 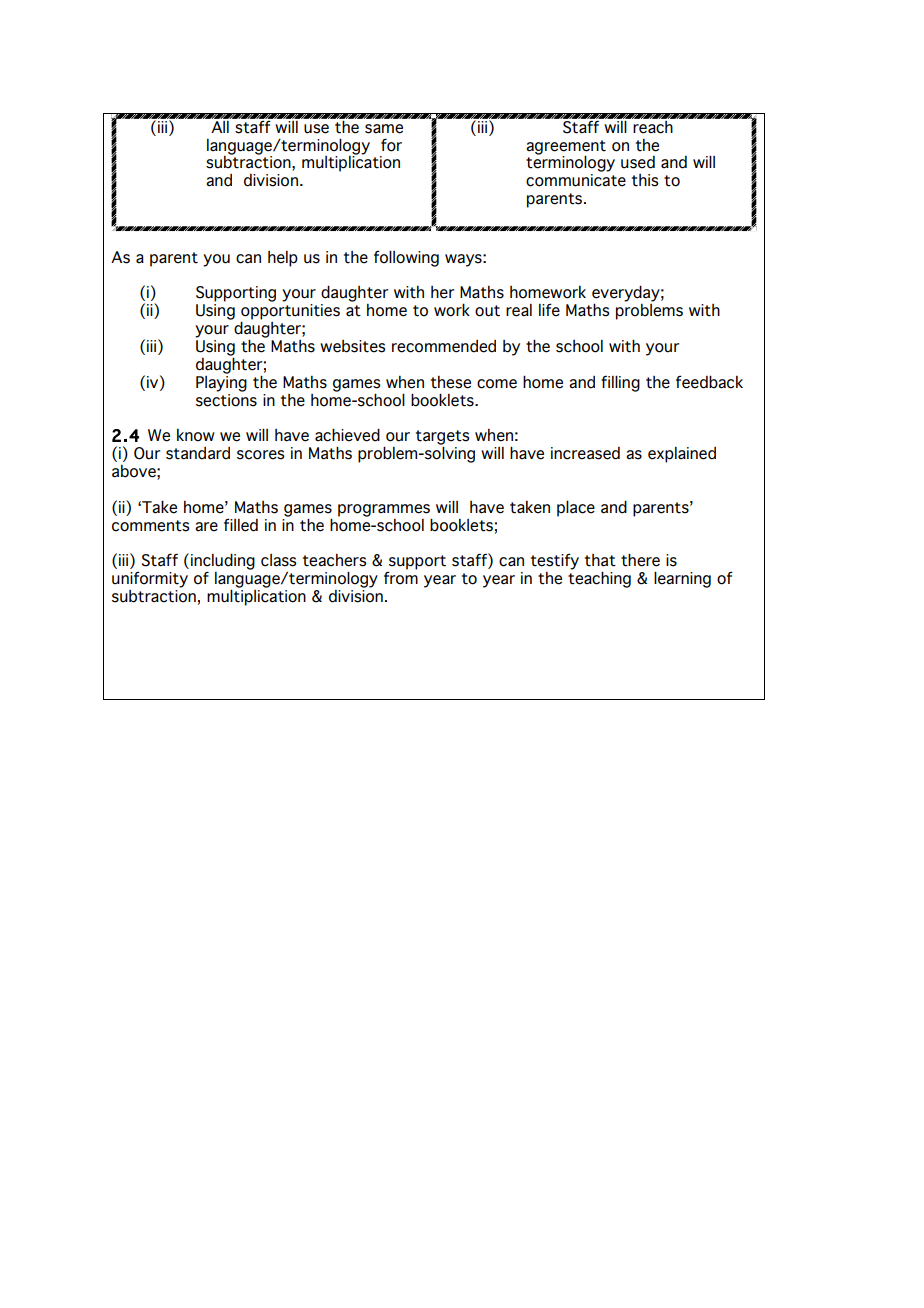 I want to click on there, so click(x=640, y=560).
